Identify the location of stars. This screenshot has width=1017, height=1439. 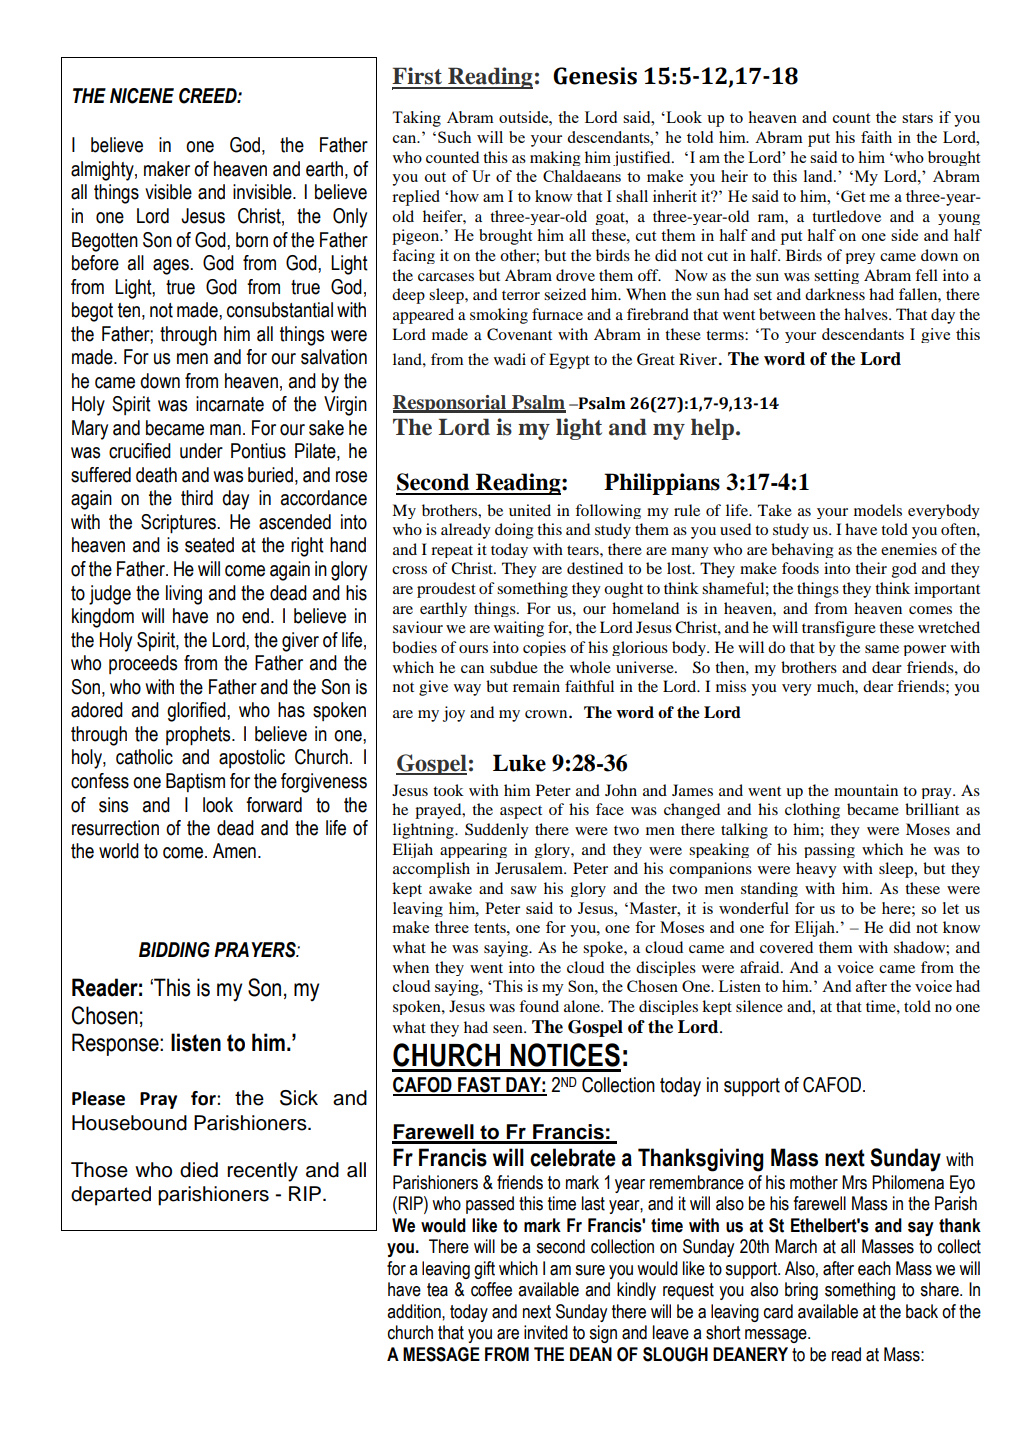
(917, 118).
